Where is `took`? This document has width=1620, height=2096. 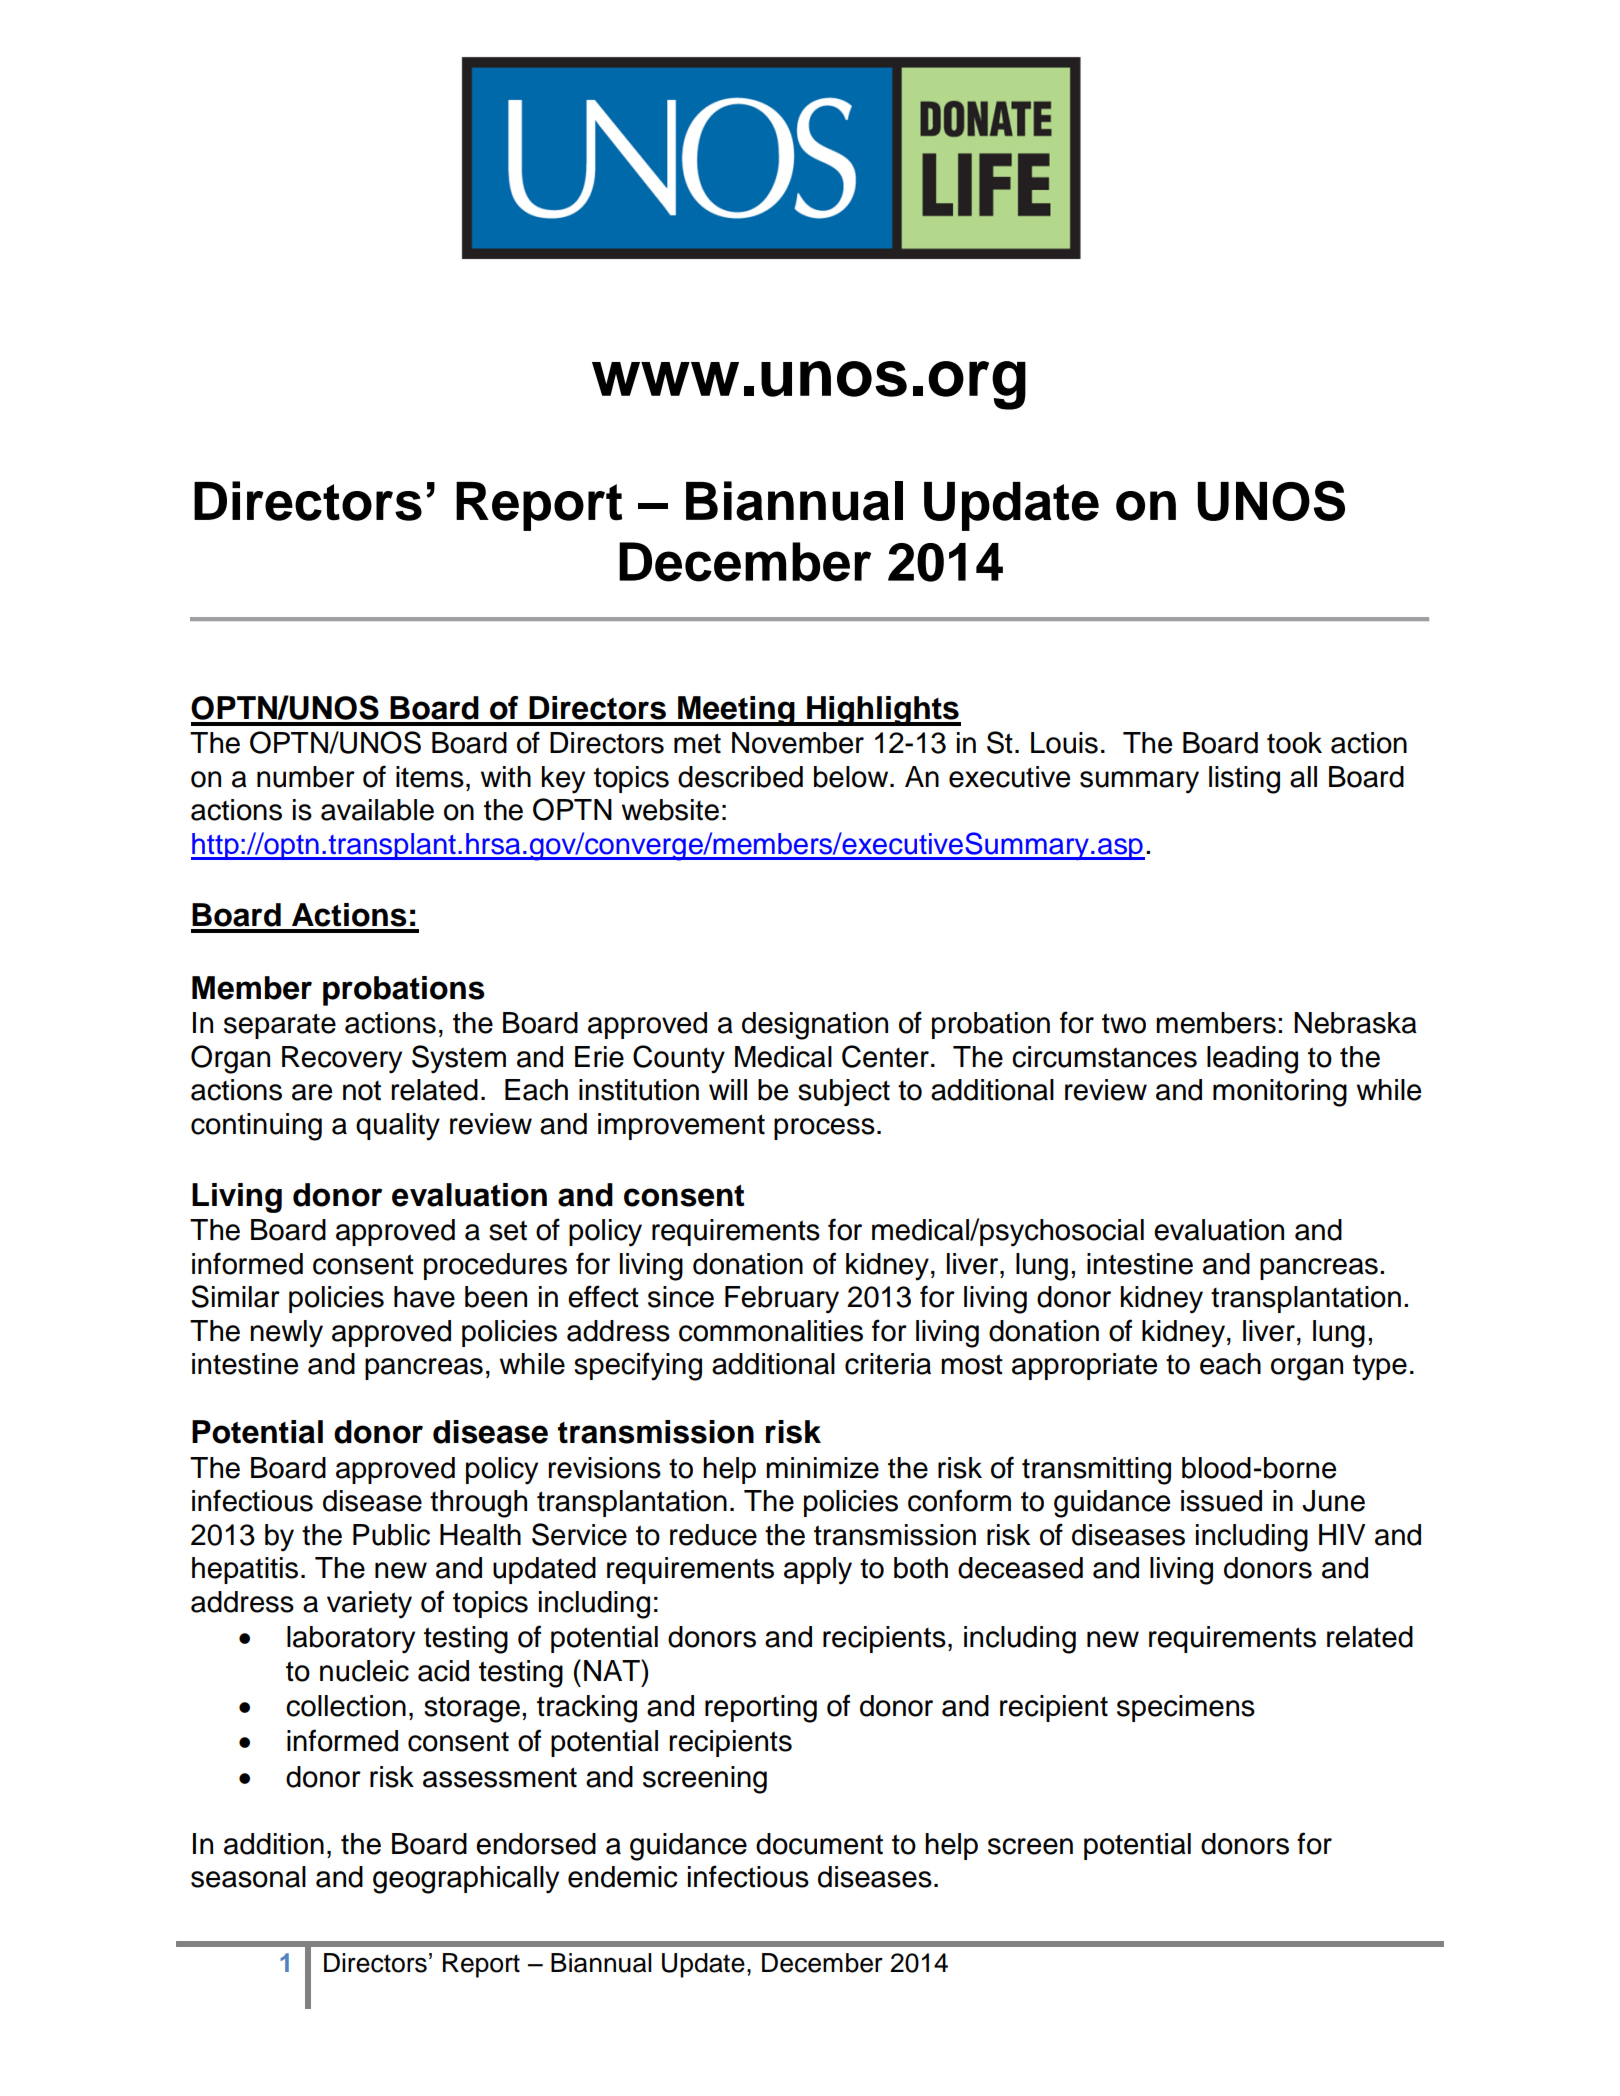 took is located at coordinates (1294, 743).
